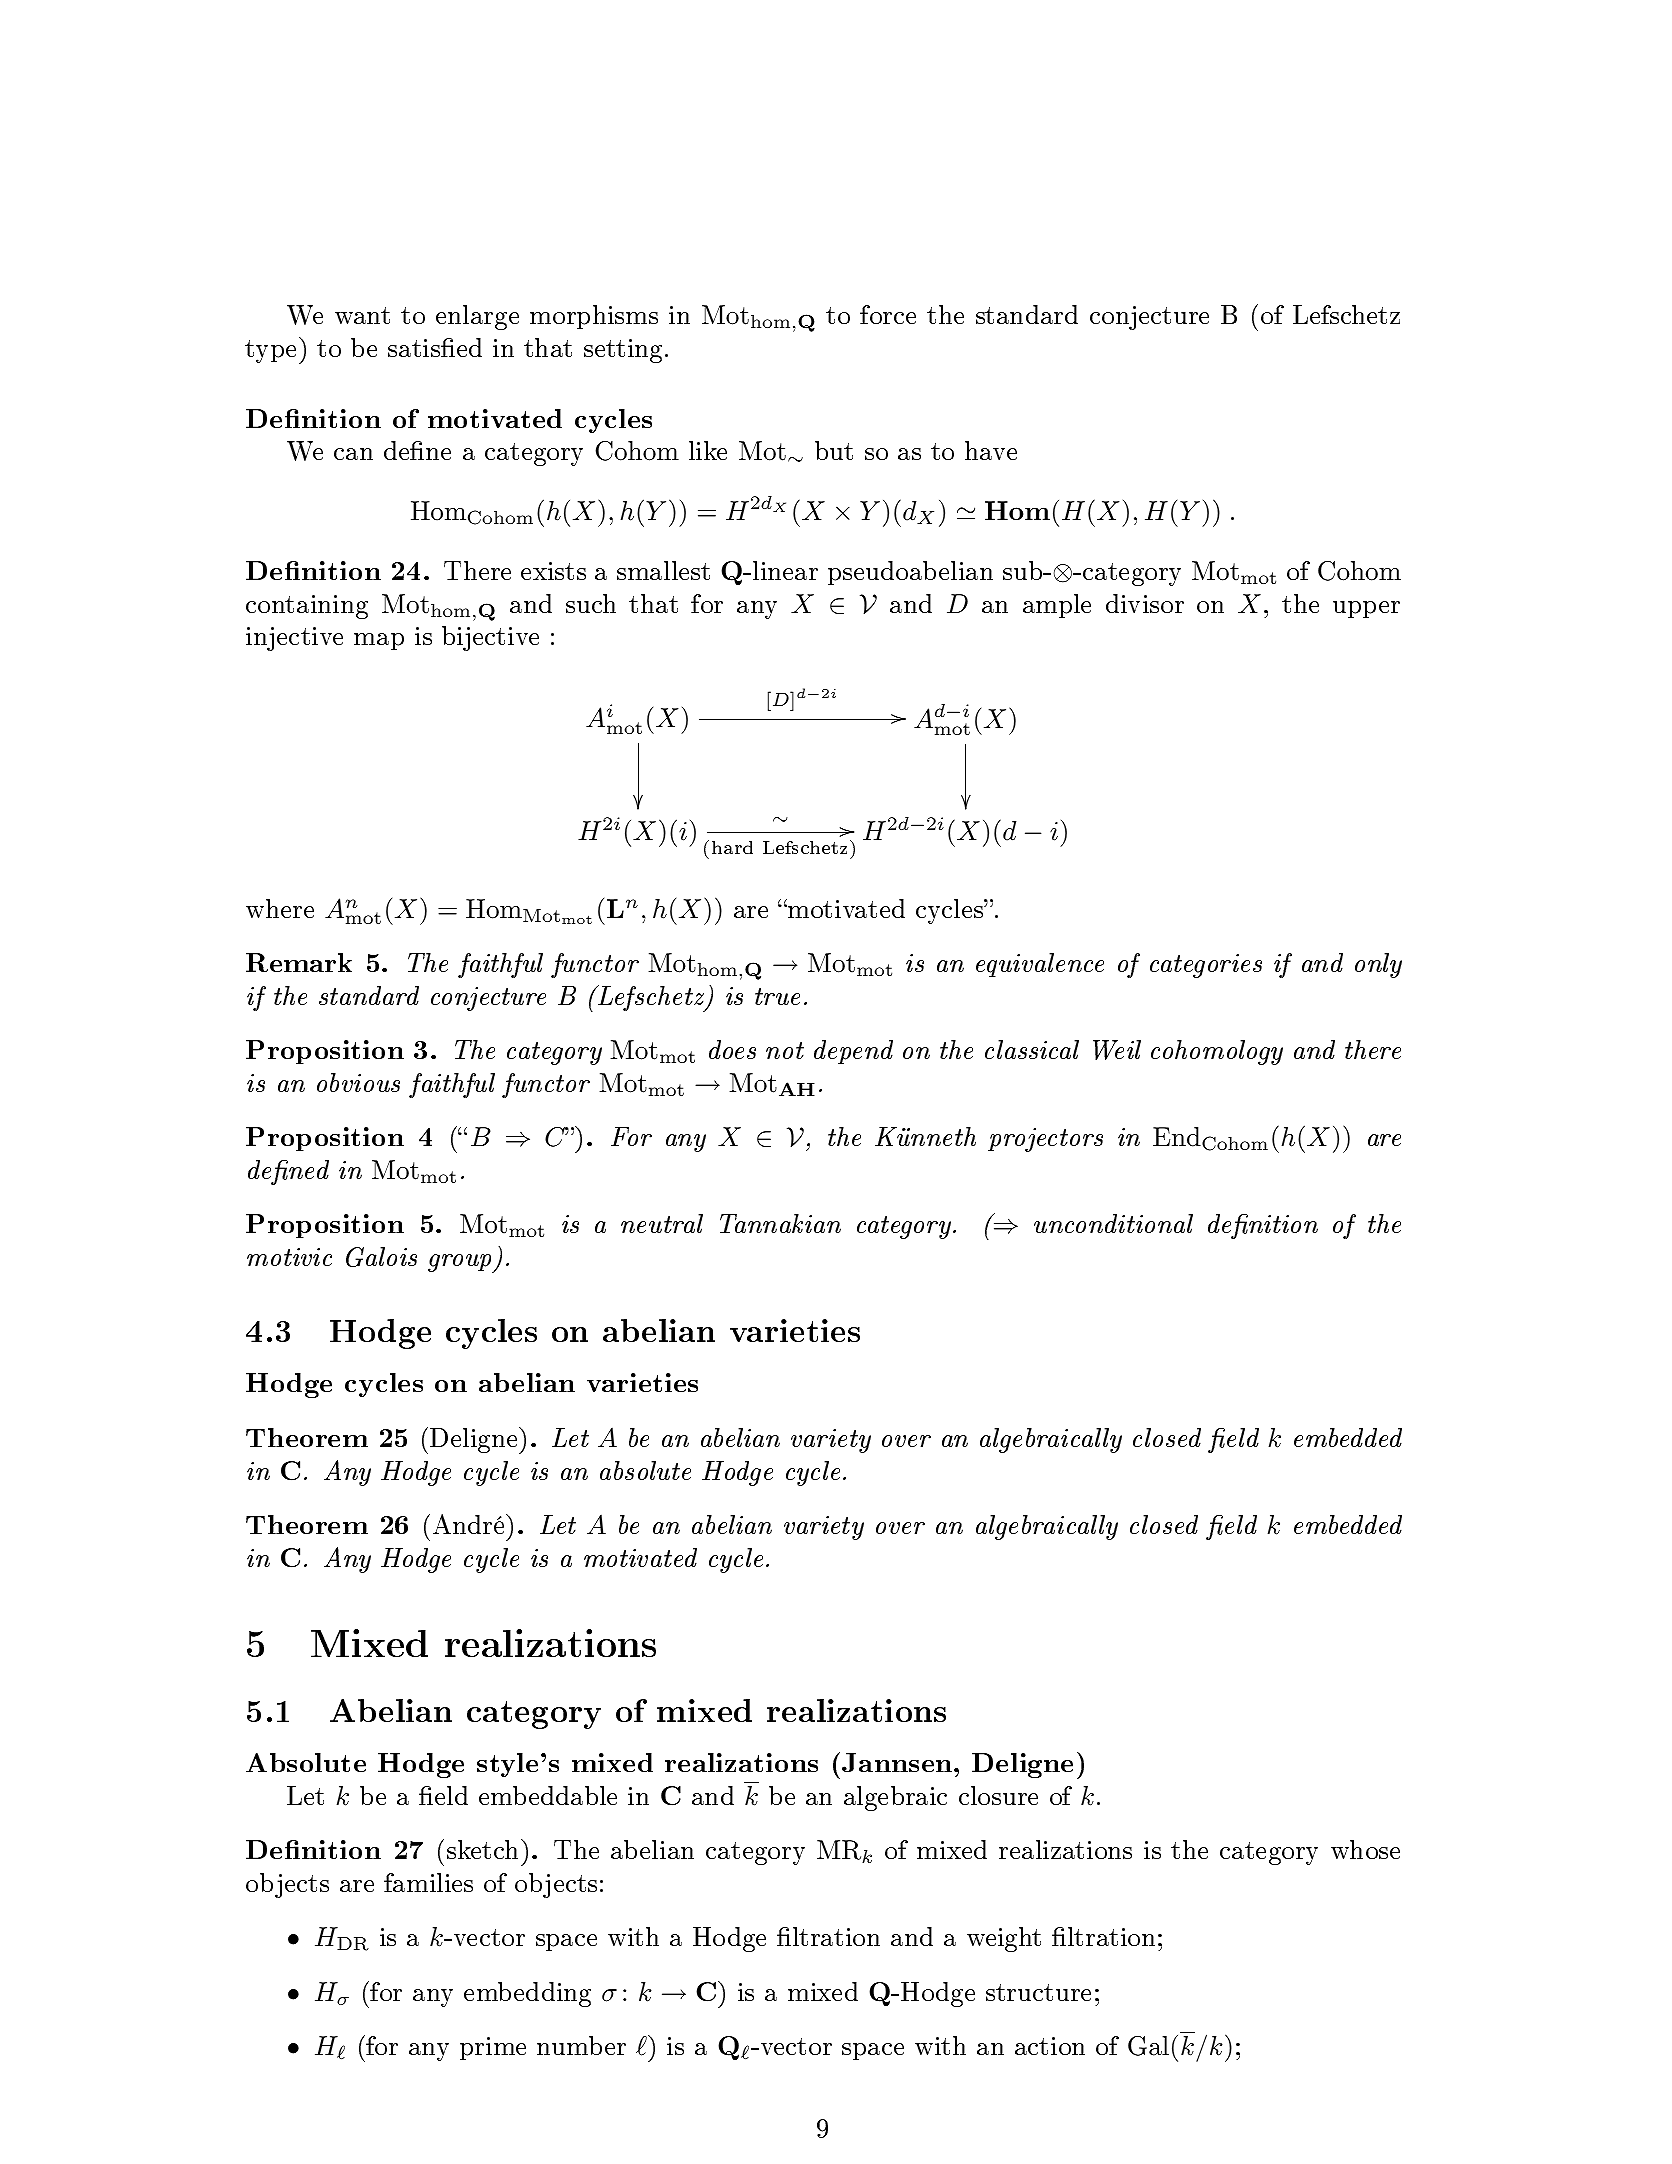  I want to click on force, so click(888, 314).
